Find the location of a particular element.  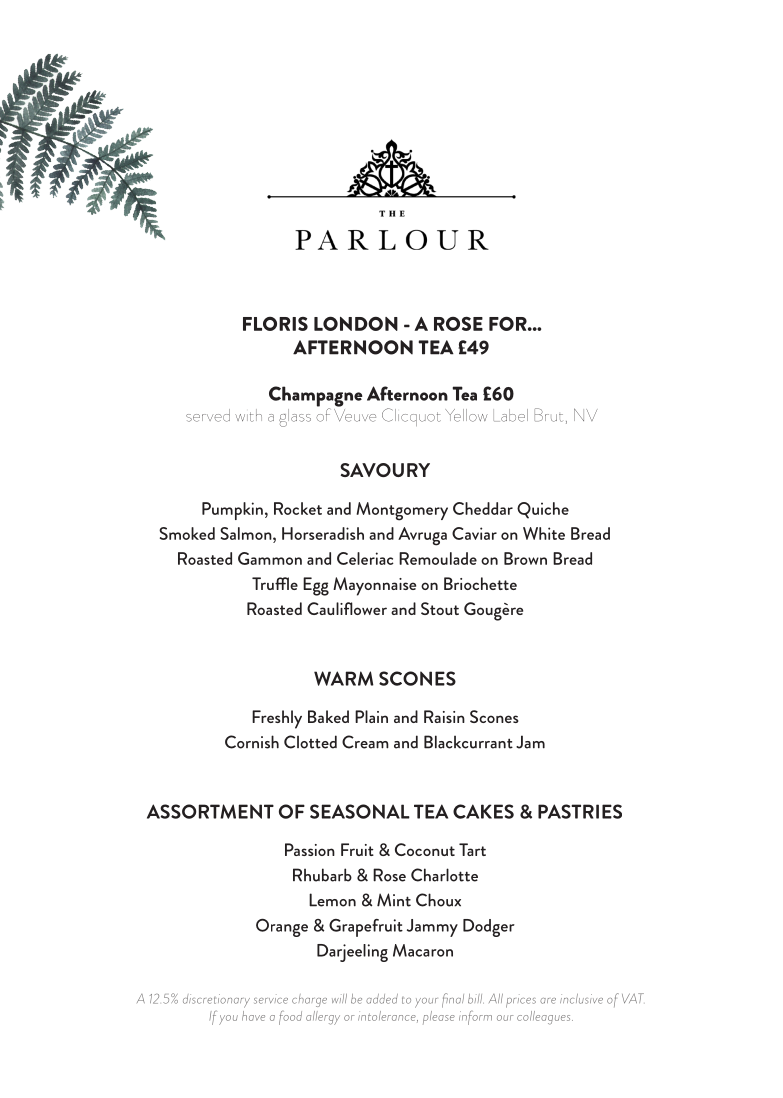

Brut is located at coordinates (548, 415).
